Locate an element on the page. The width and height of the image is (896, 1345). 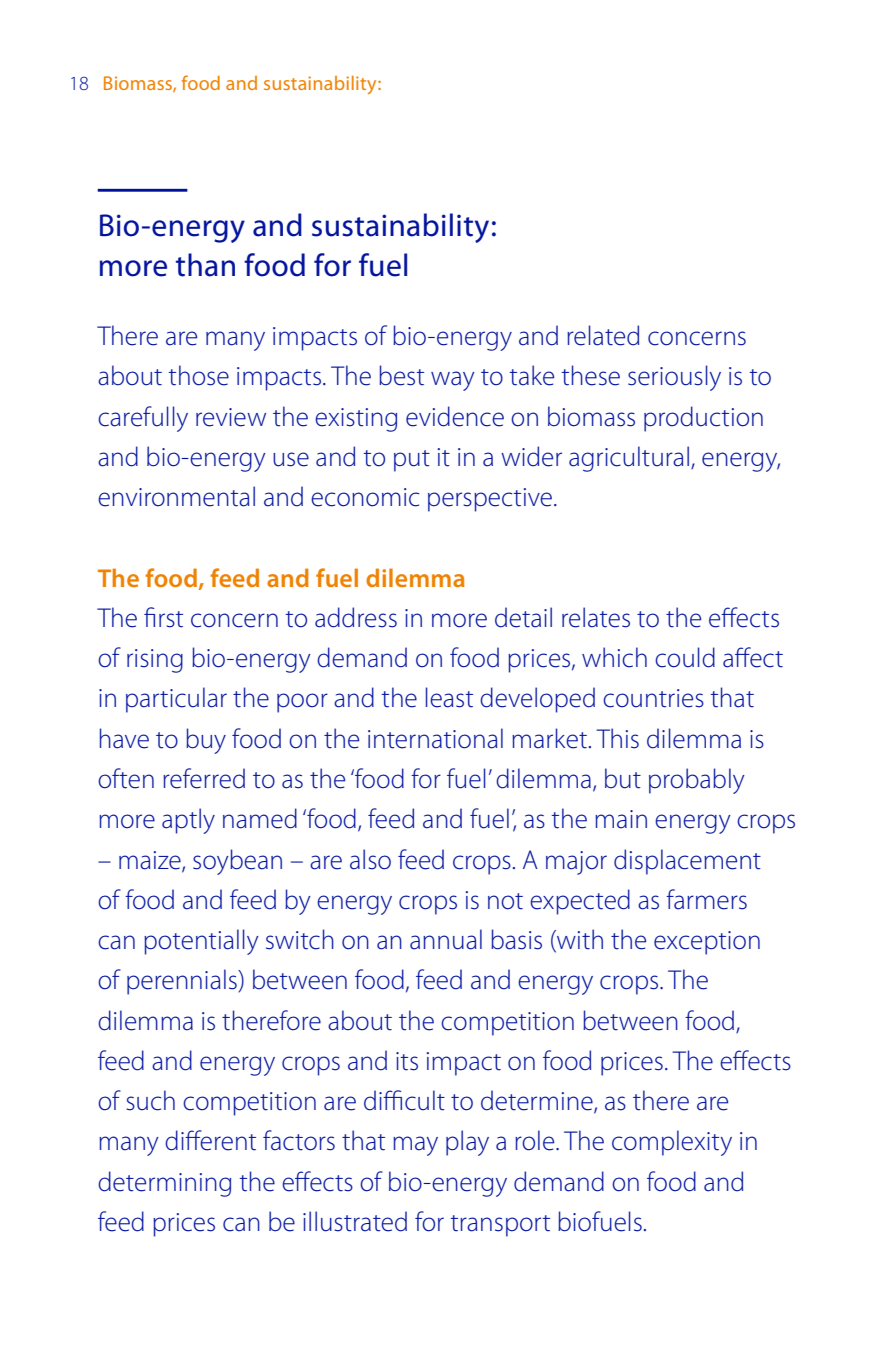
best is located at coordinates (401, 375).
